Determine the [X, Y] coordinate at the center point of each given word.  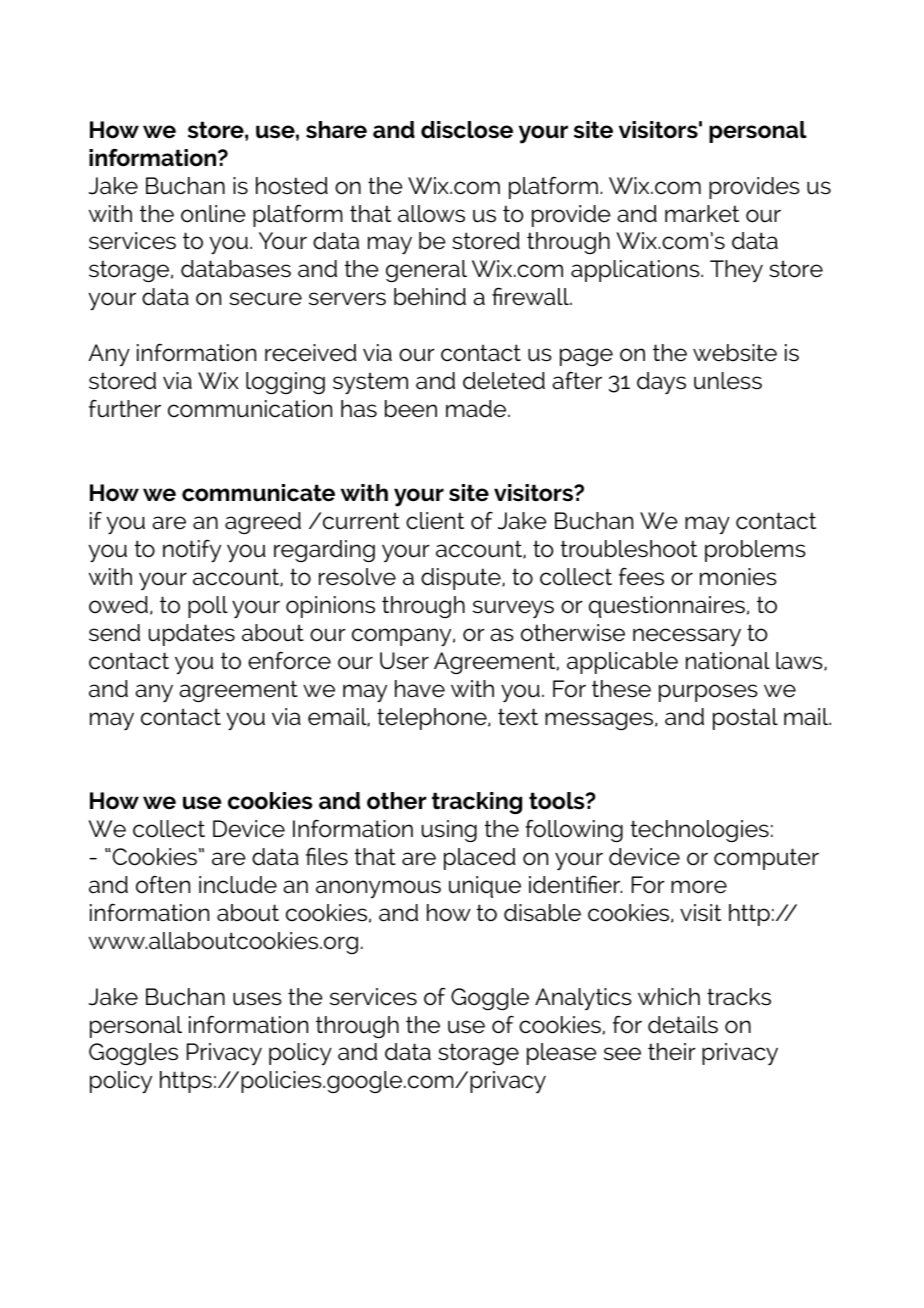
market [702, 214]
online [213, 214]
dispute [462, 579]
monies [738, 577]
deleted [504, 381]
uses [257, 999]
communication [250, 409]
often [163, 884]
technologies [700, 831]
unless [728, 381]
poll [208, 607]
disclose [467, 130]
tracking [477, 803]
